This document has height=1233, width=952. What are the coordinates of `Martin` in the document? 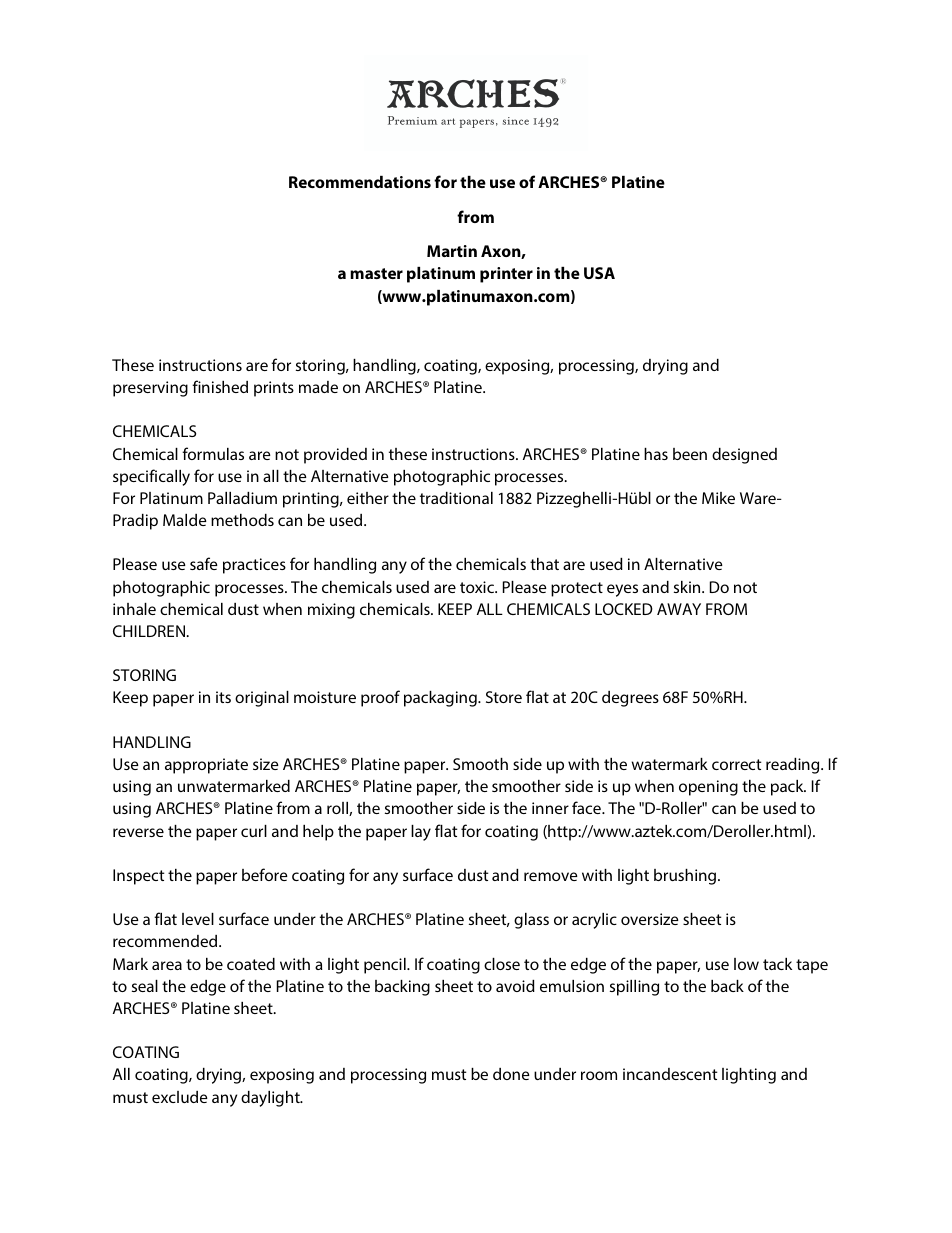 It's located at (452, 251).
